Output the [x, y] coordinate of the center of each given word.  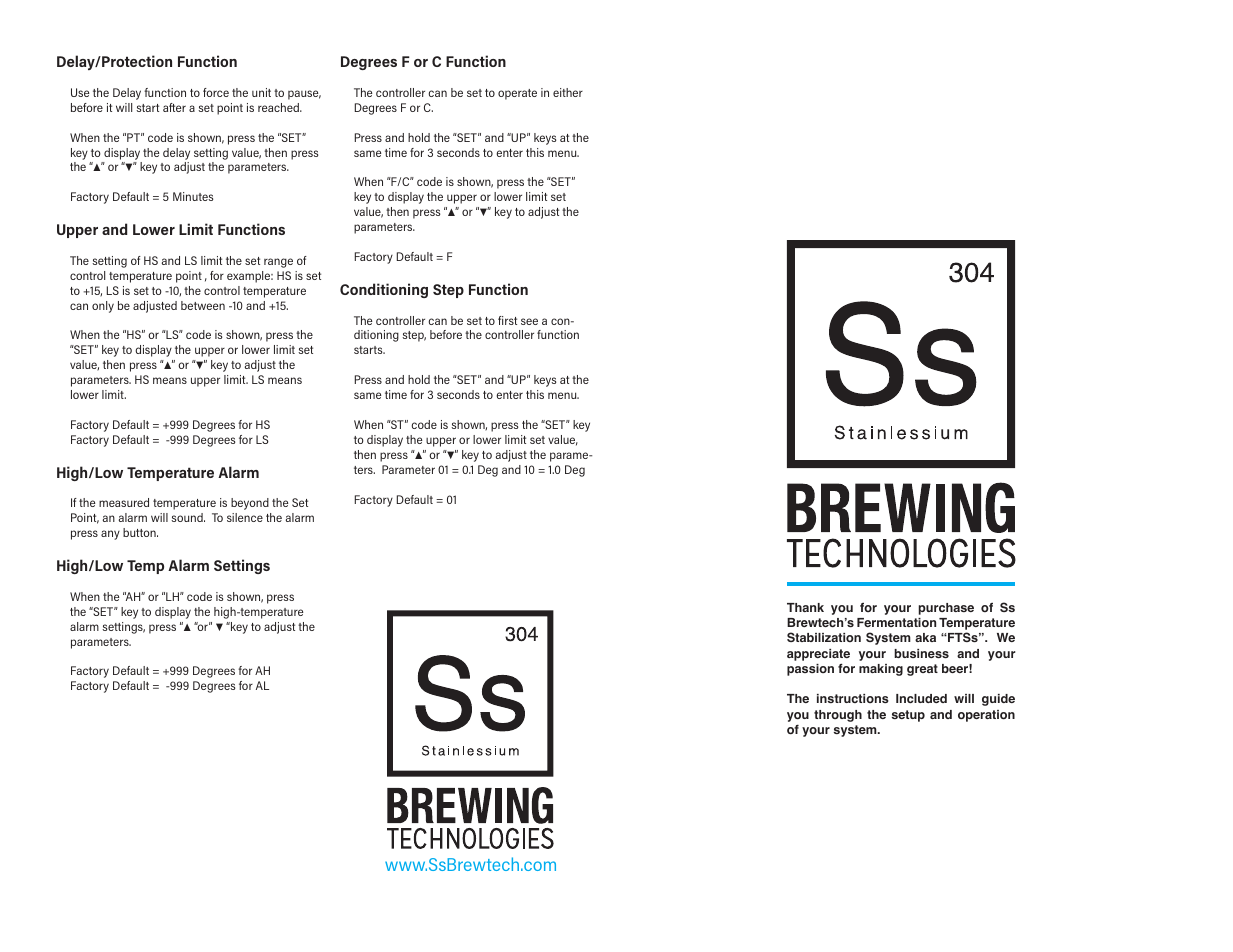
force [216, 92]
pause [304, 95]
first [507, 320]
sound [188, 517]
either [568, 92]
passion [810, 670]
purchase [946, 609]
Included [921, 698]
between [203, 305]
